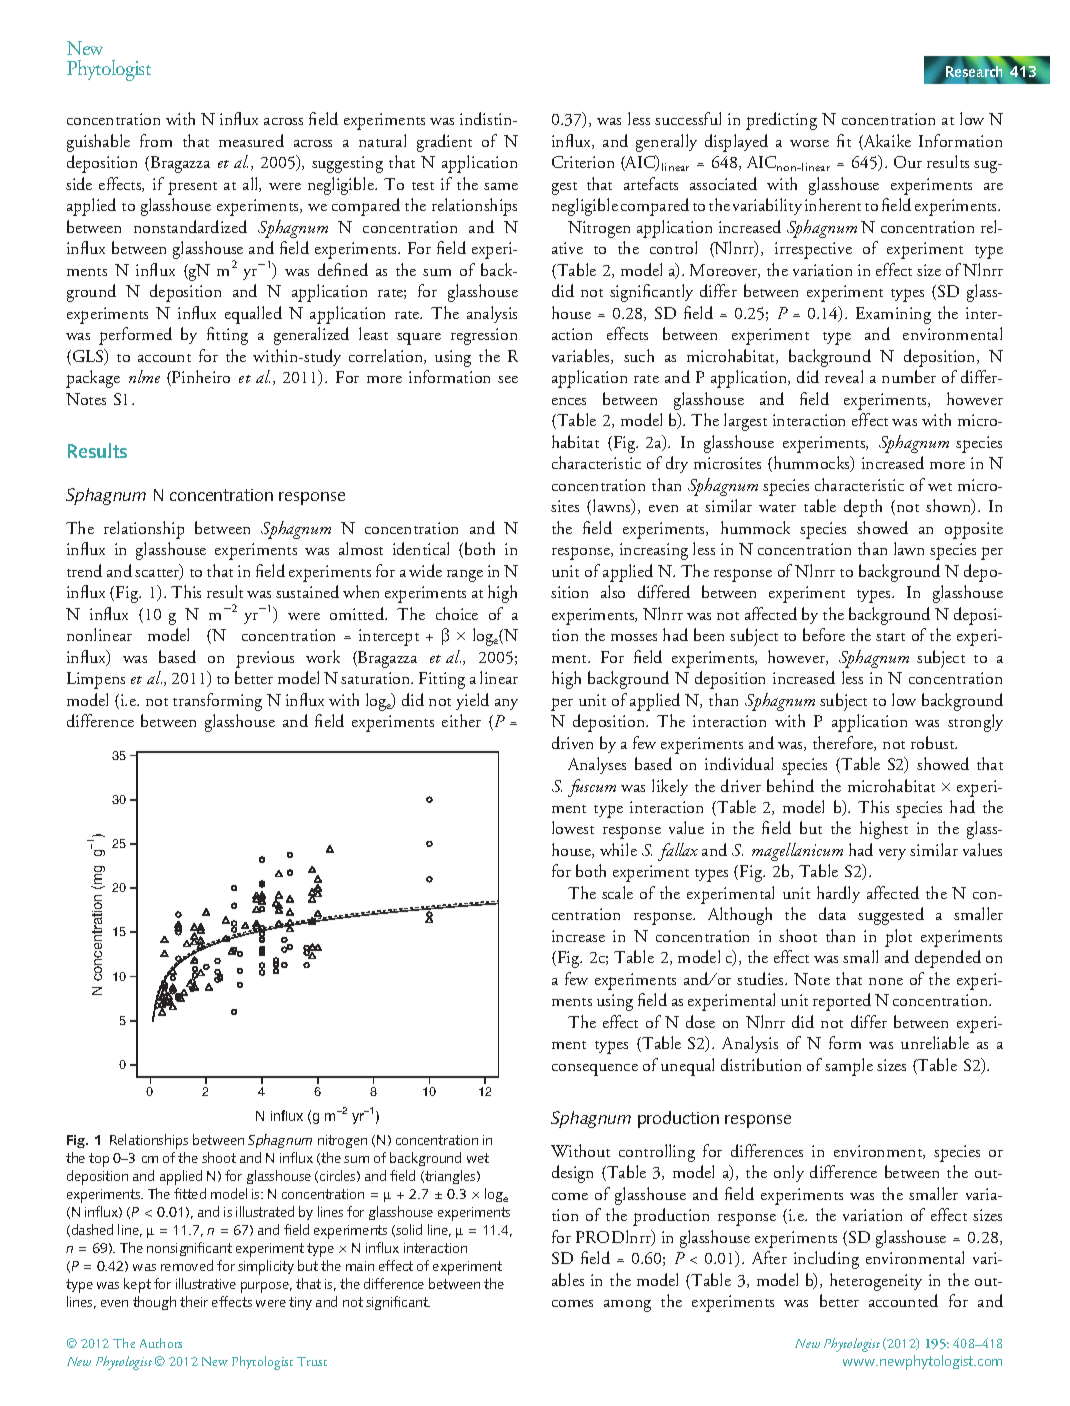 The width and height of the screenshot is (1070, 1406). Describe the element at coordinates (898, 938) in the screenshot. I see `plot` at that location.
